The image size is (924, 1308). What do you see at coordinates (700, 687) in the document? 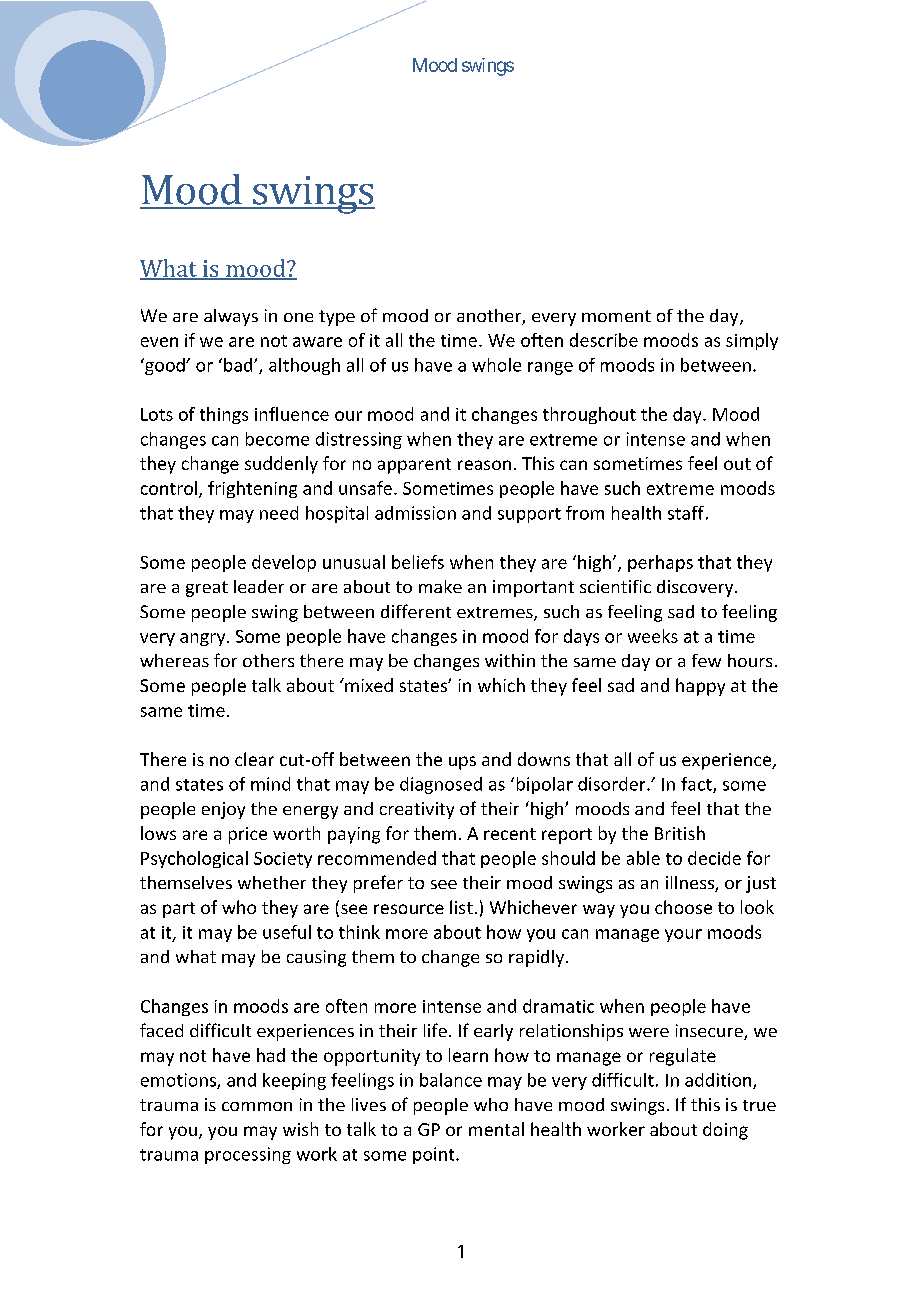
I see `happy` at bounding box center [700, 687].
